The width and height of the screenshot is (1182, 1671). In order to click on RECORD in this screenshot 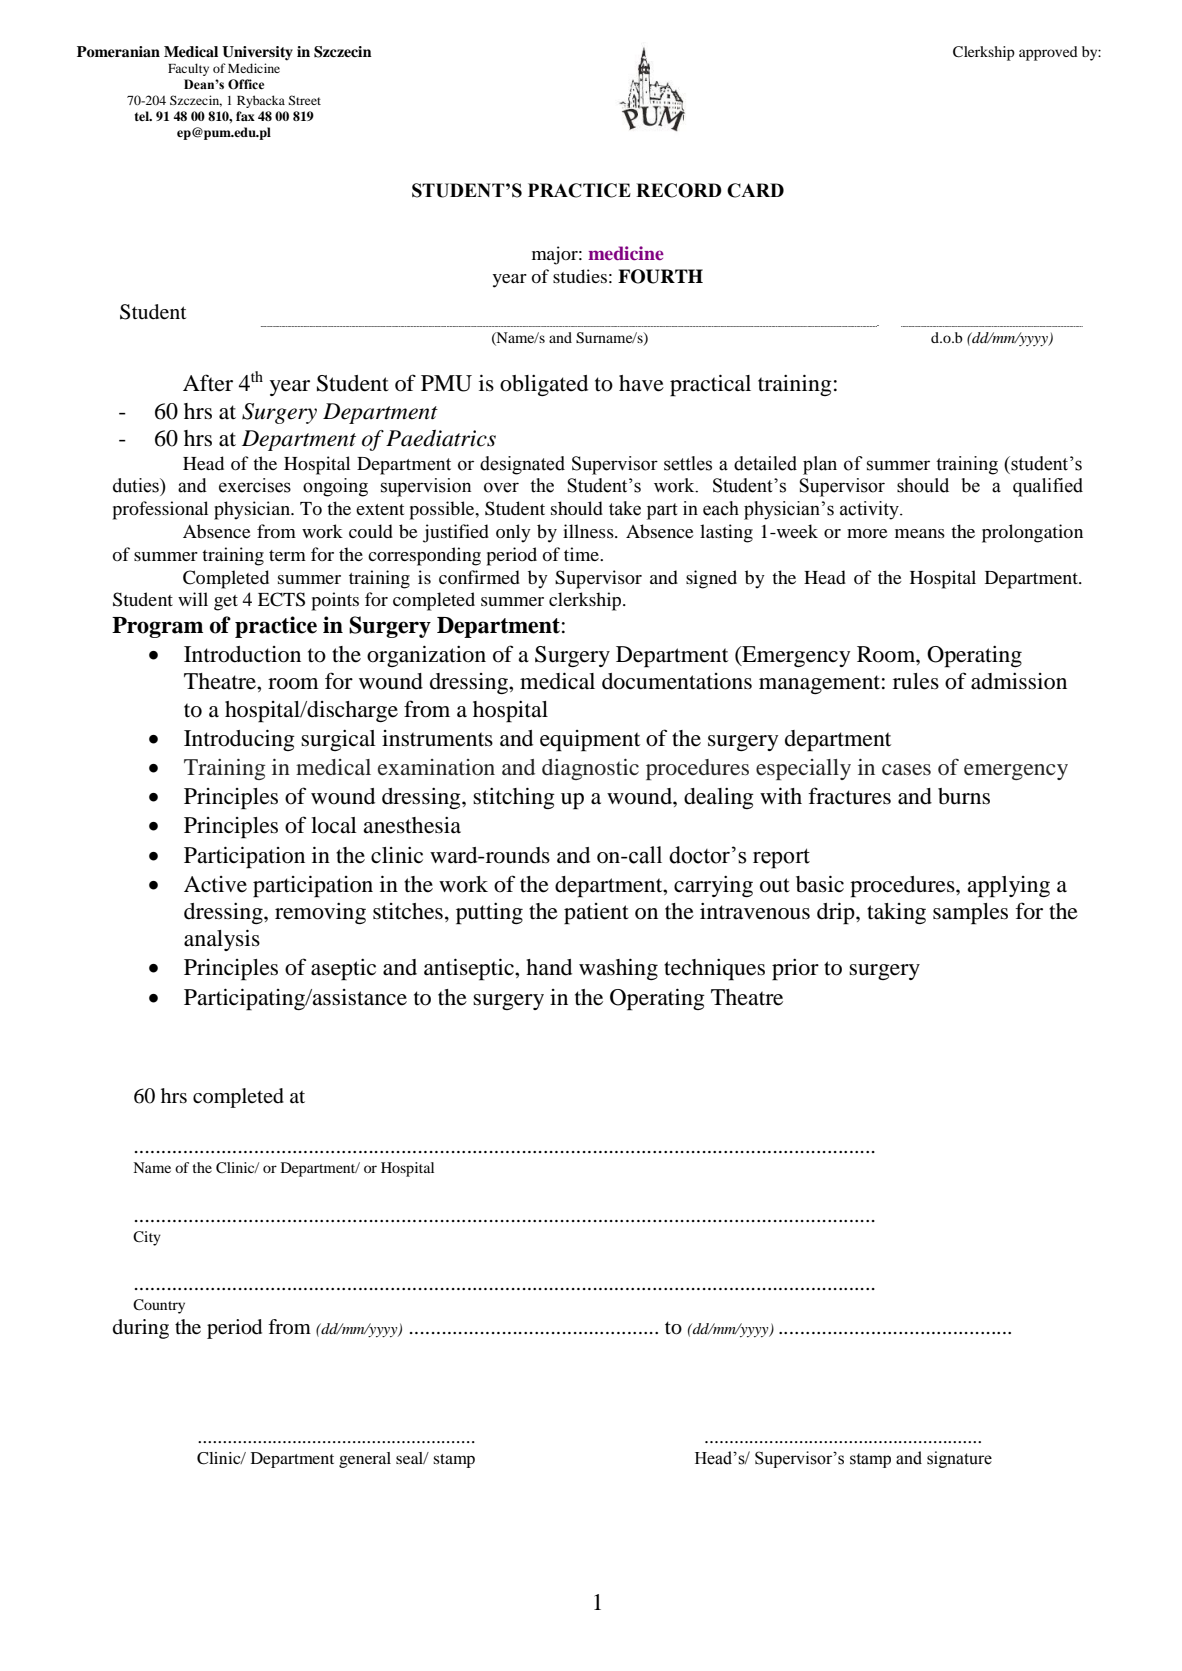, I will do `click(679, 190)`.
